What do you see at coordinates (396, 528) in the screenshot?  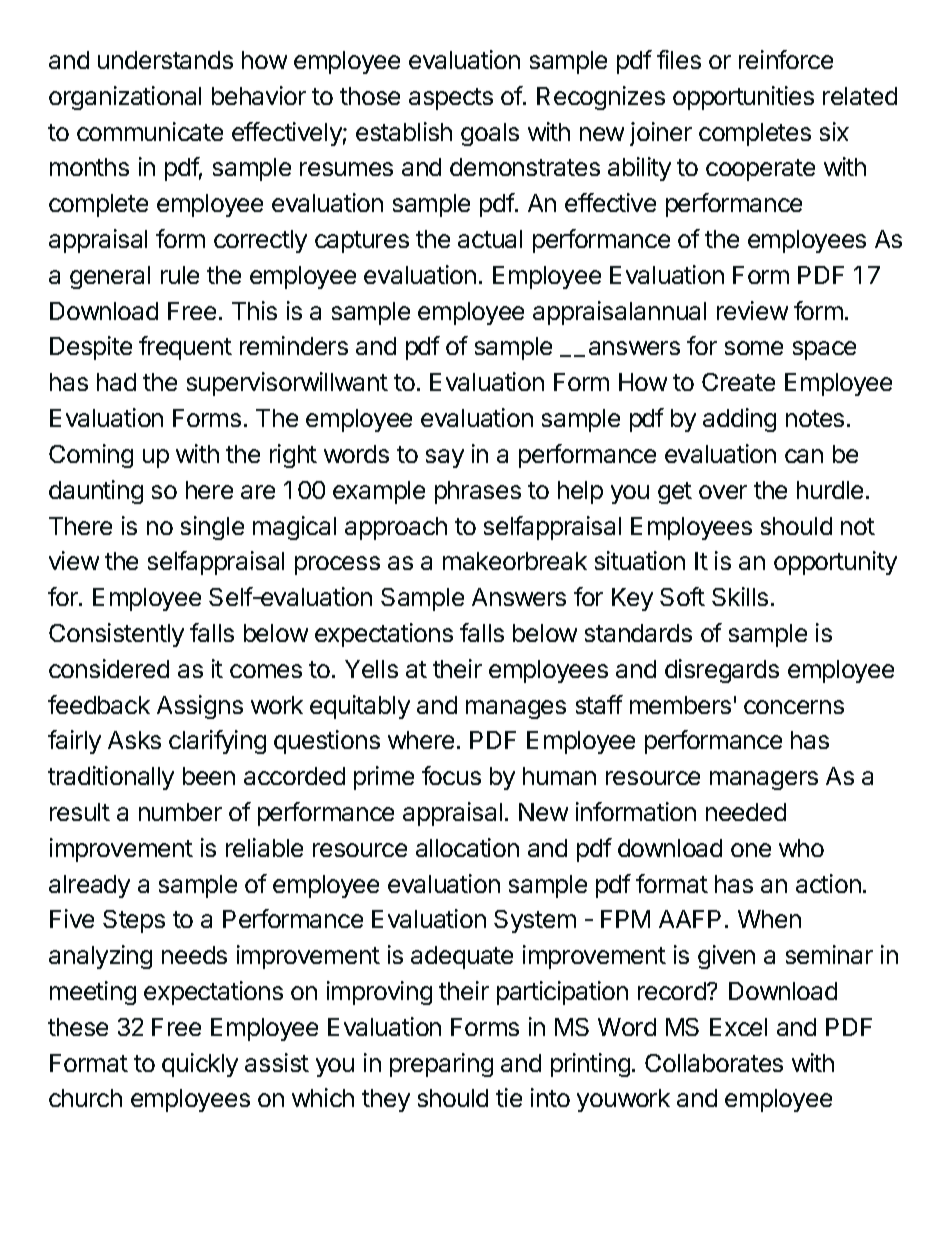 I see `approach` at bounding box center [396, 528].
